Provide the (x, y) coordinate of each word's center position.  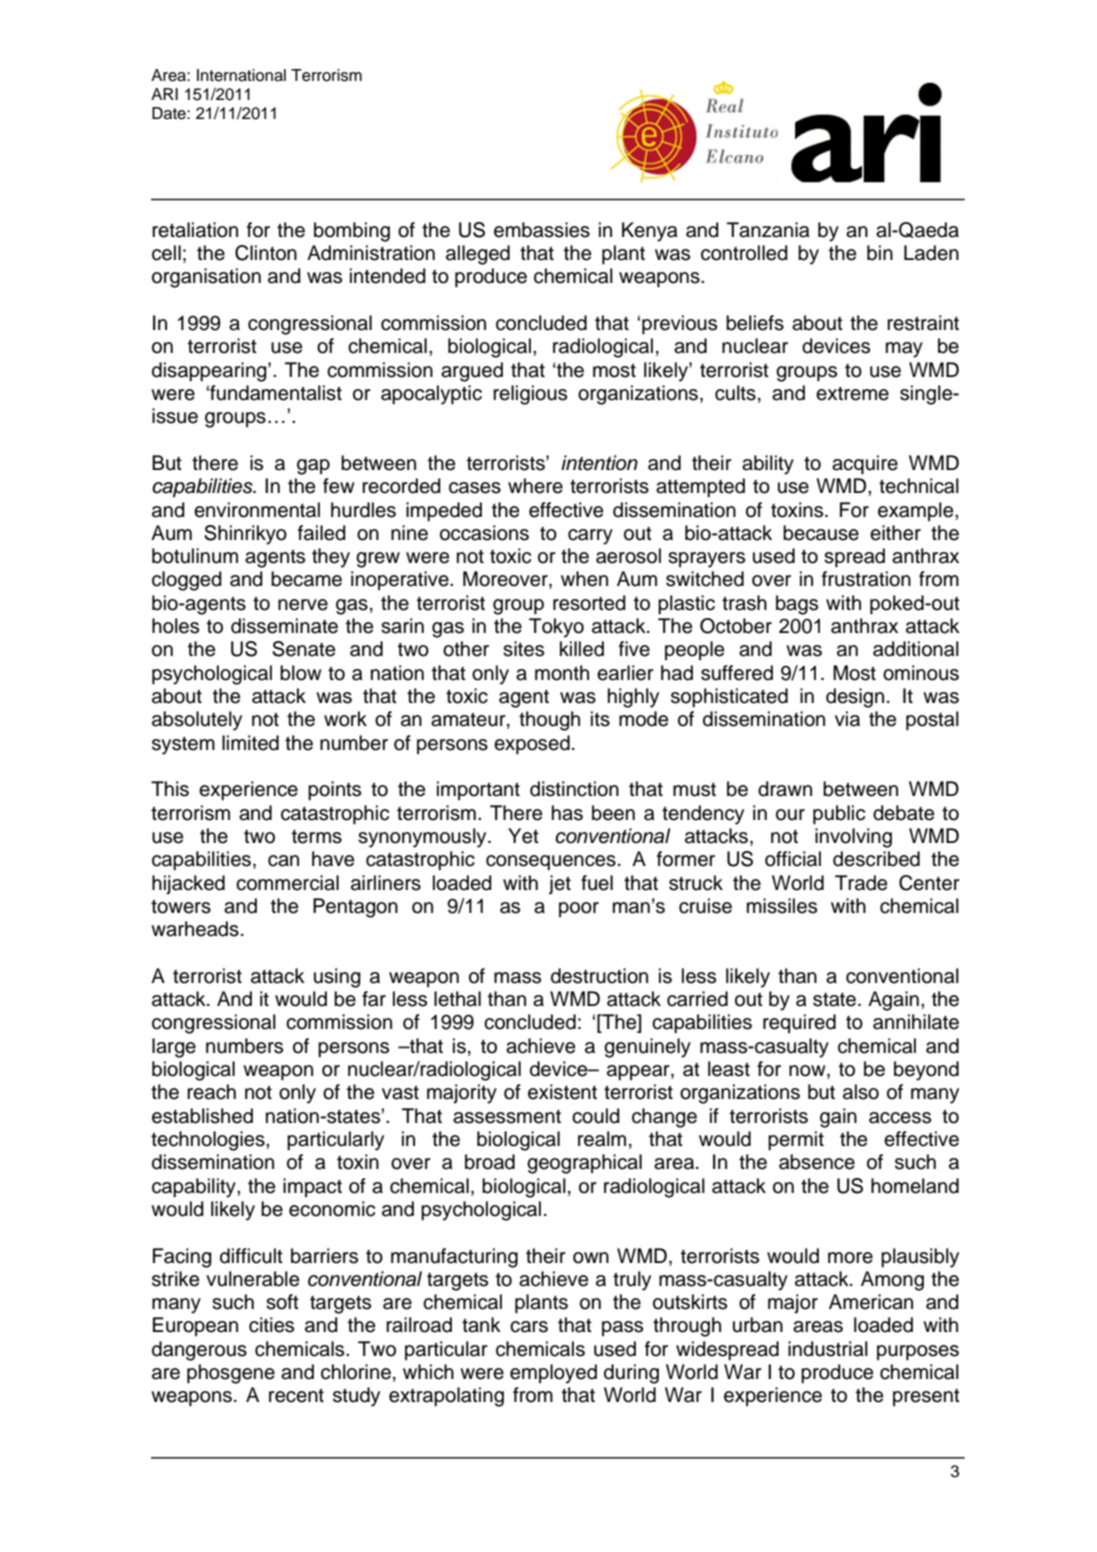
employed (553, 1374)
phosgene (231, 1374)
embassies (542, 230)
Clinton (266, 253)
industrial (828, 1349)
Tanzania (768, 230)
